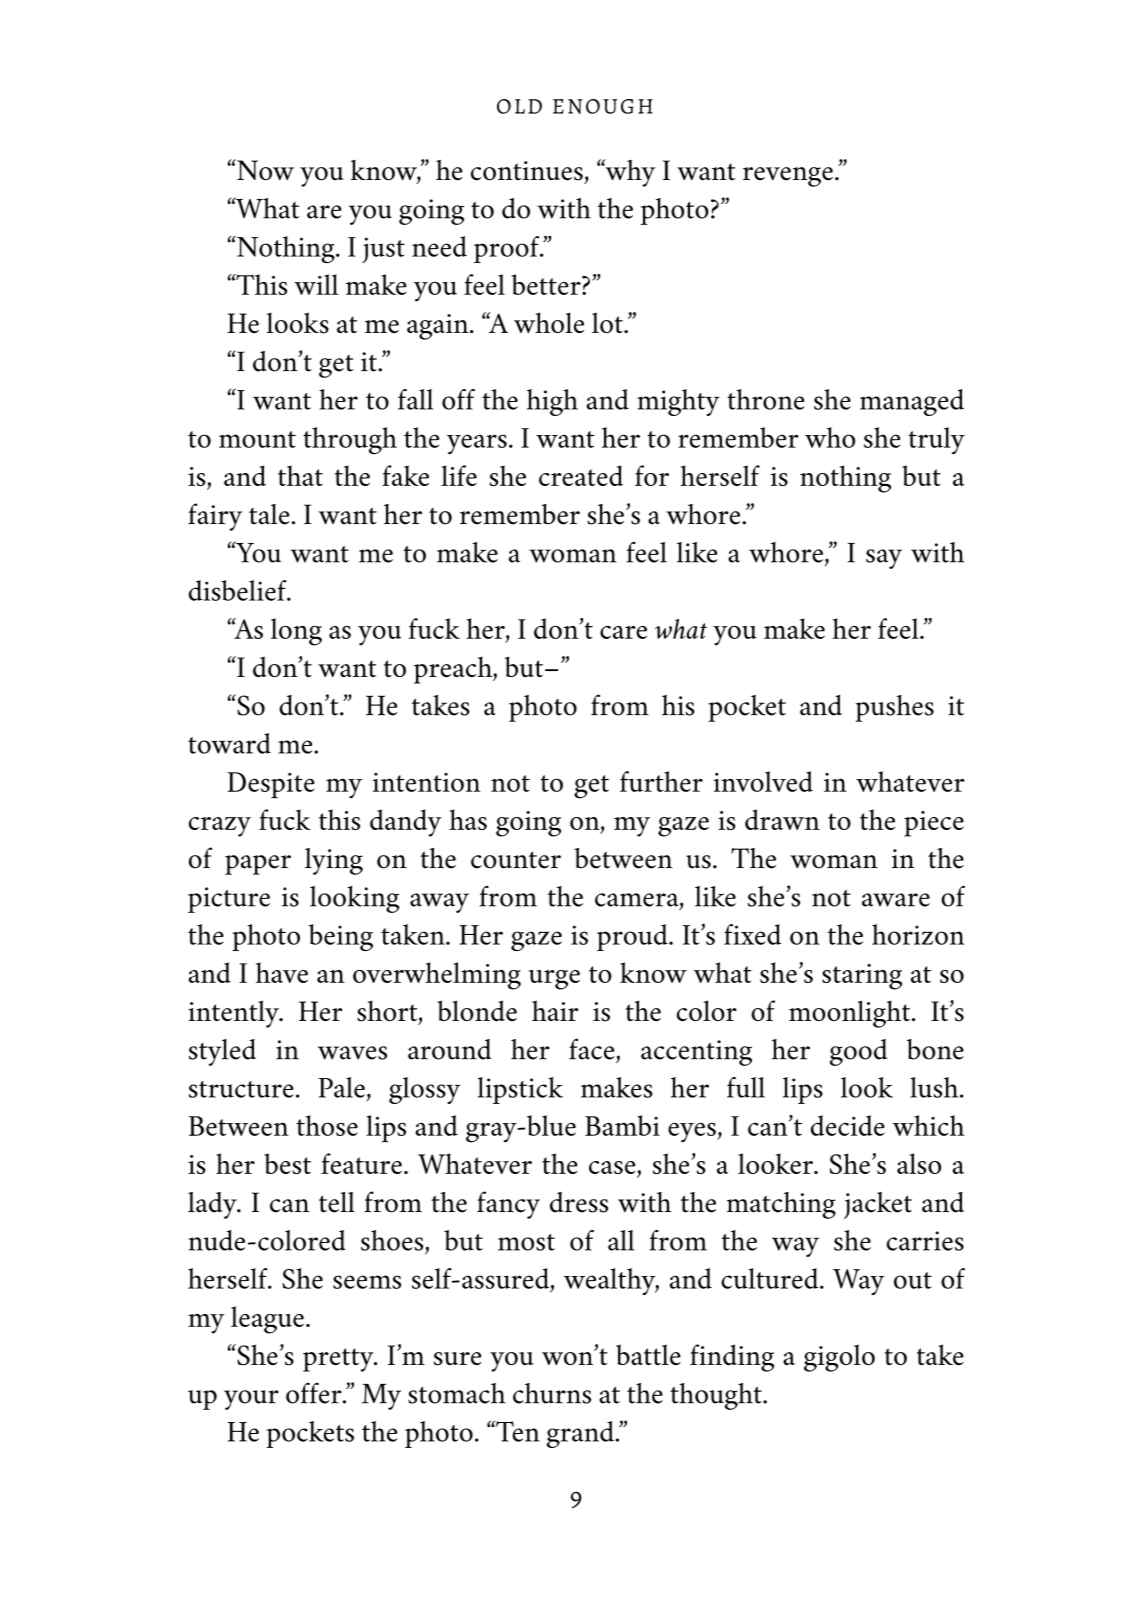 Image resolution: width=1130 pixels, height=1598 pixels. What do you see at coordinates (884, 559) in the screenshot?
I see `say` at bounding box center [884, 559].
